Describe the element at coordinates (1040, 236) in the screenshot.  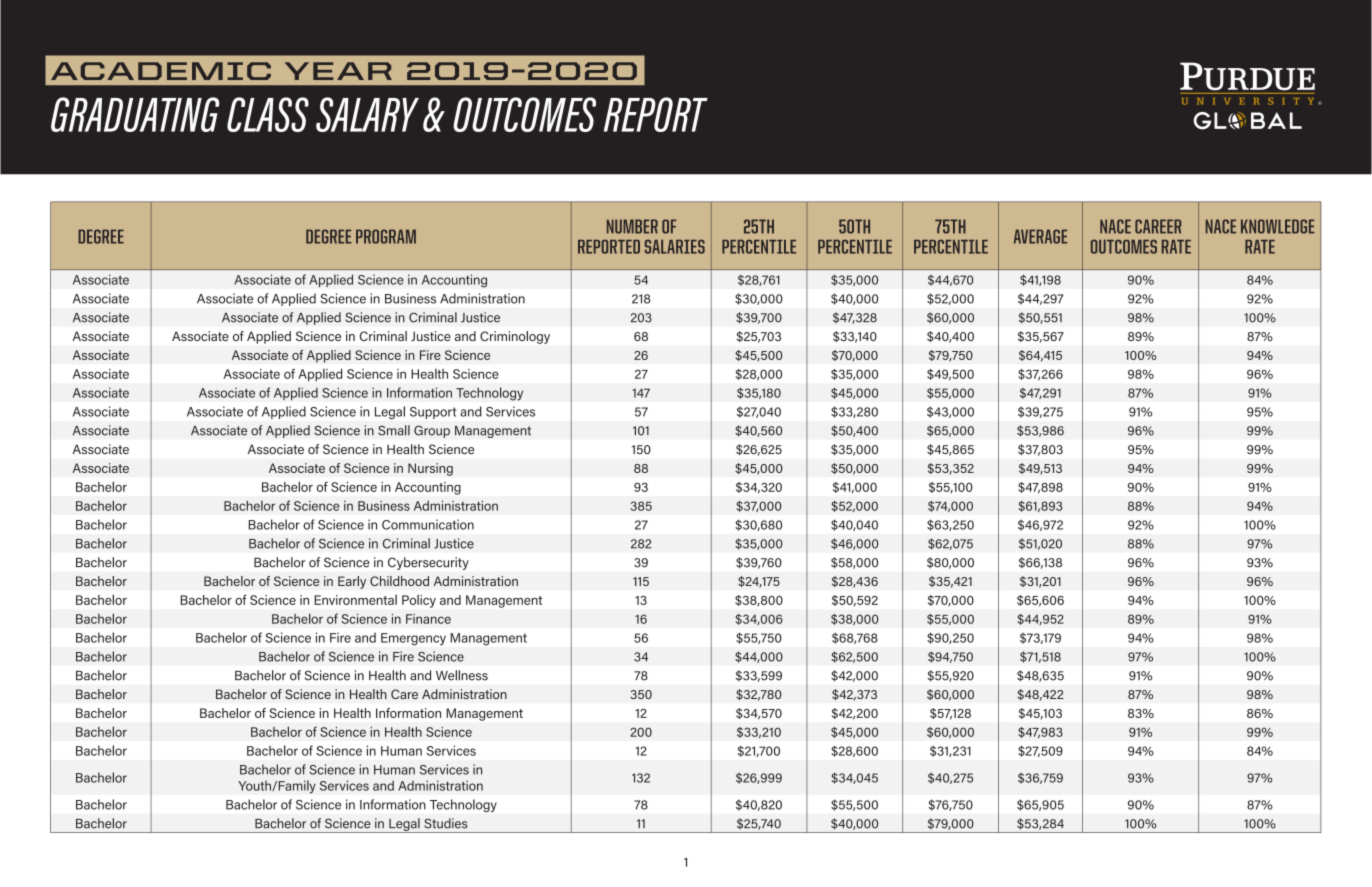
I see `AVERAGE` at that location.
